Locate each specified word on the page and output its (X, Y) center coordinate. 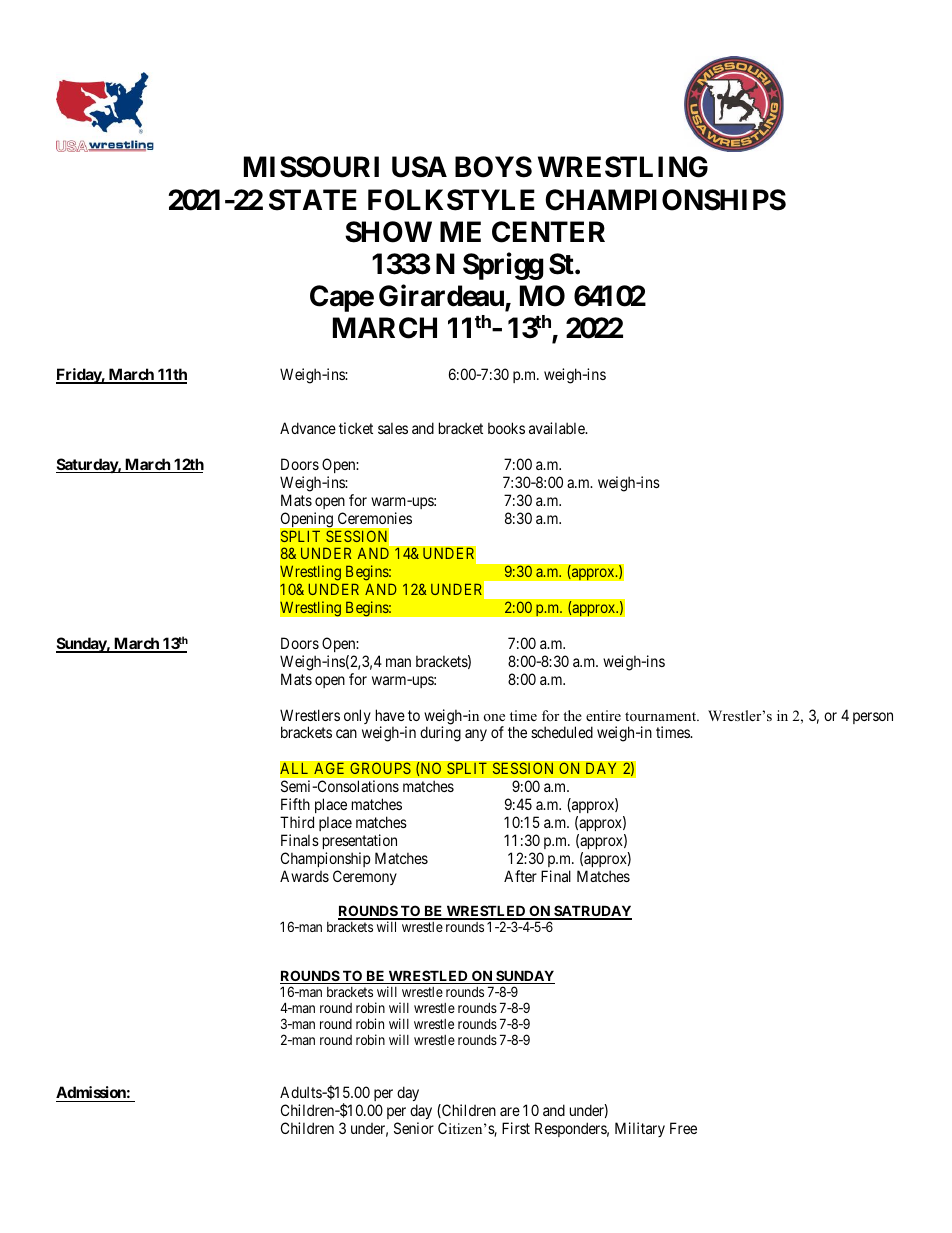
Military (640, 1129)
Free (683, 1128)
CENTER (548, 232)
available (558, 428)
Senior (414, 1128)
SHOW (388, 232)
